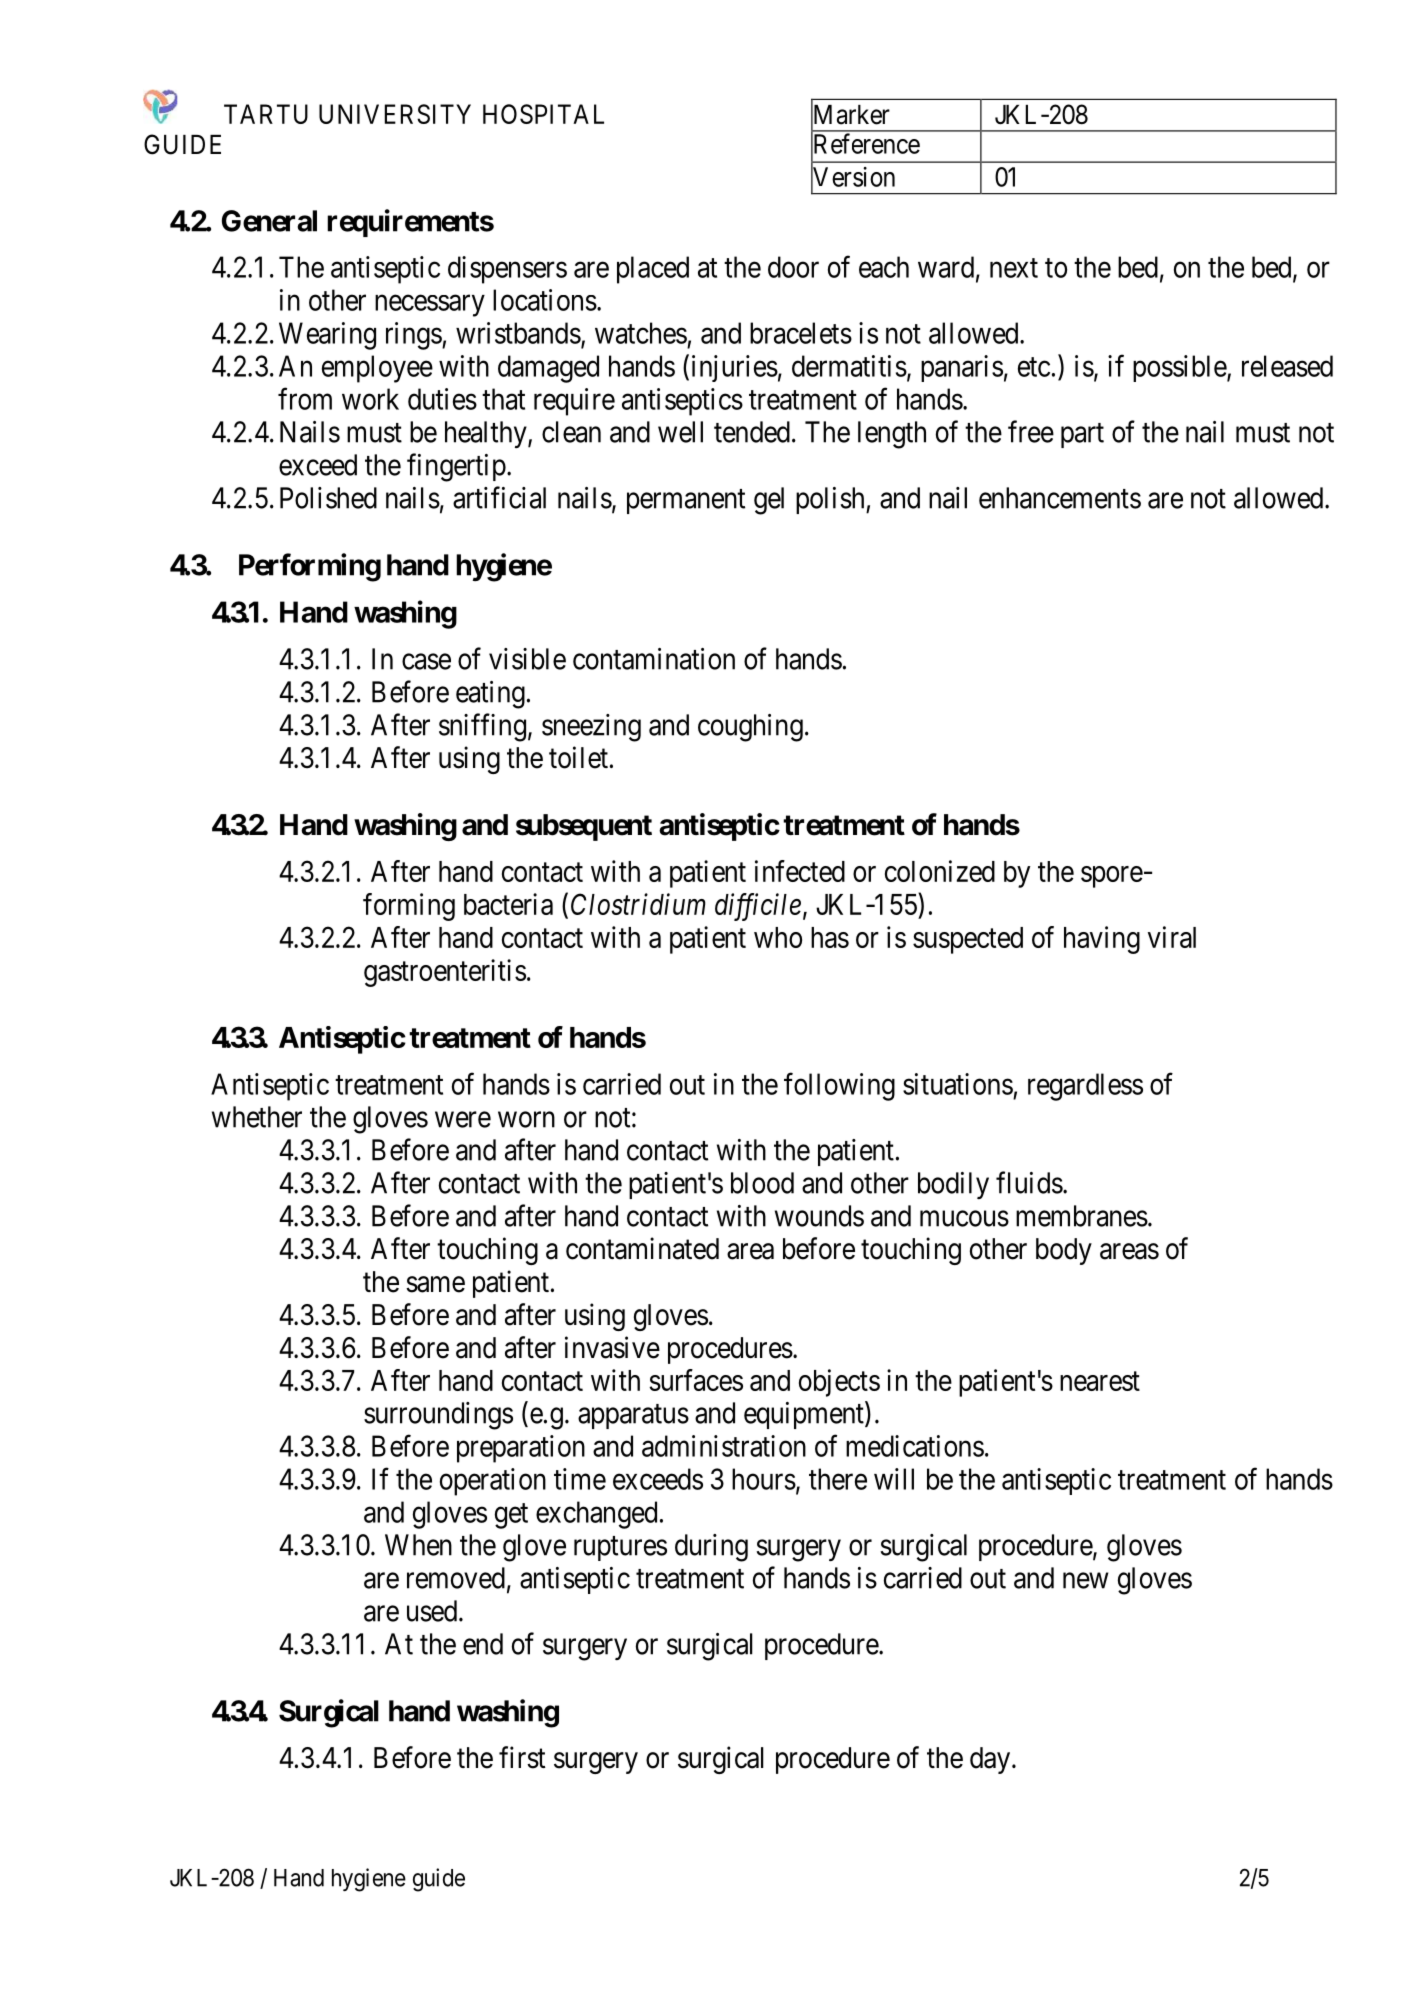 The width and height of the page is (1421, 2010). Describe the element at coordinates (769, 501) in the page. I see `gel` at that location.
